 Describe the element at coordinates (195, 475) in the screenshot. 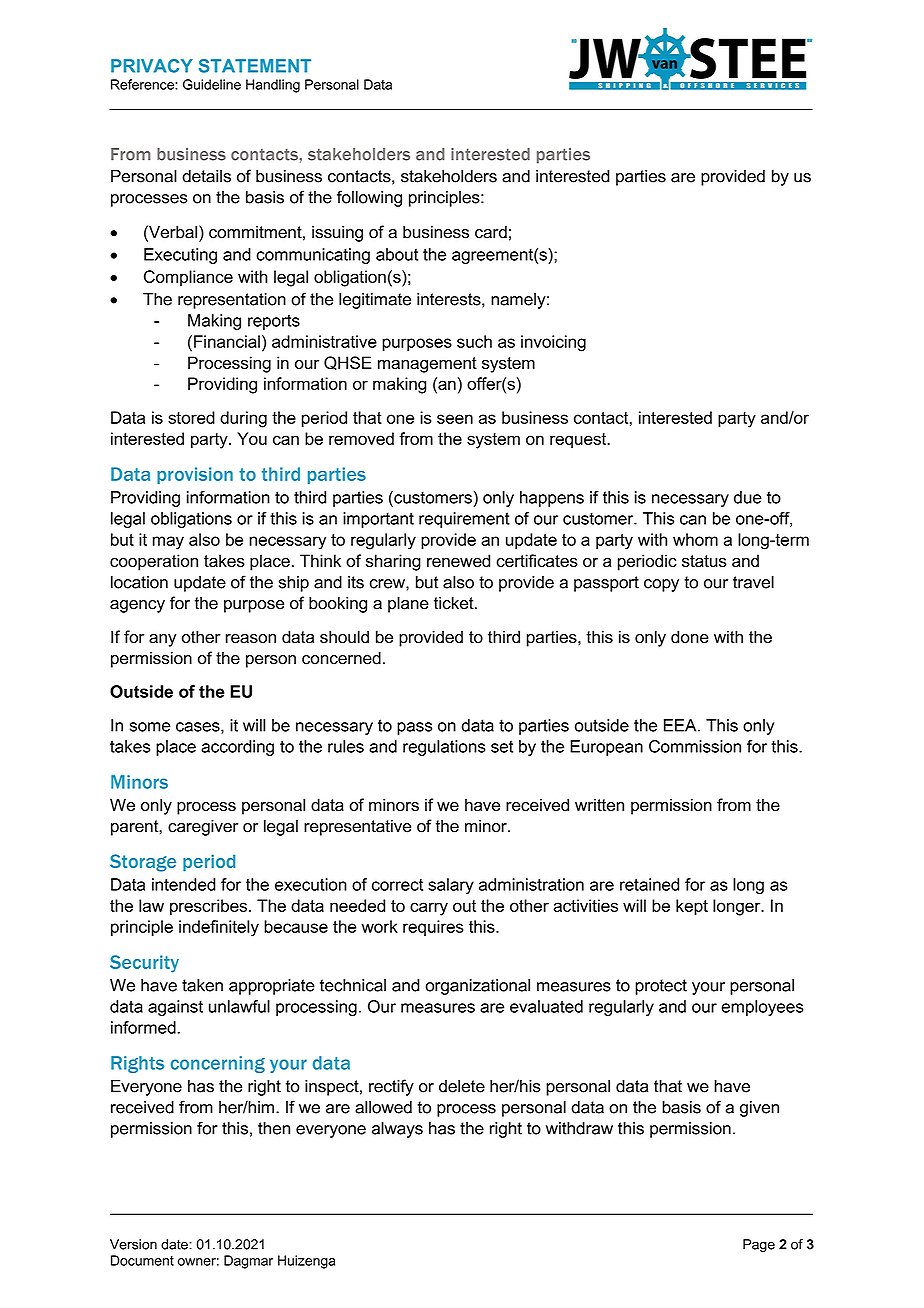

I see `provision` at that location.
